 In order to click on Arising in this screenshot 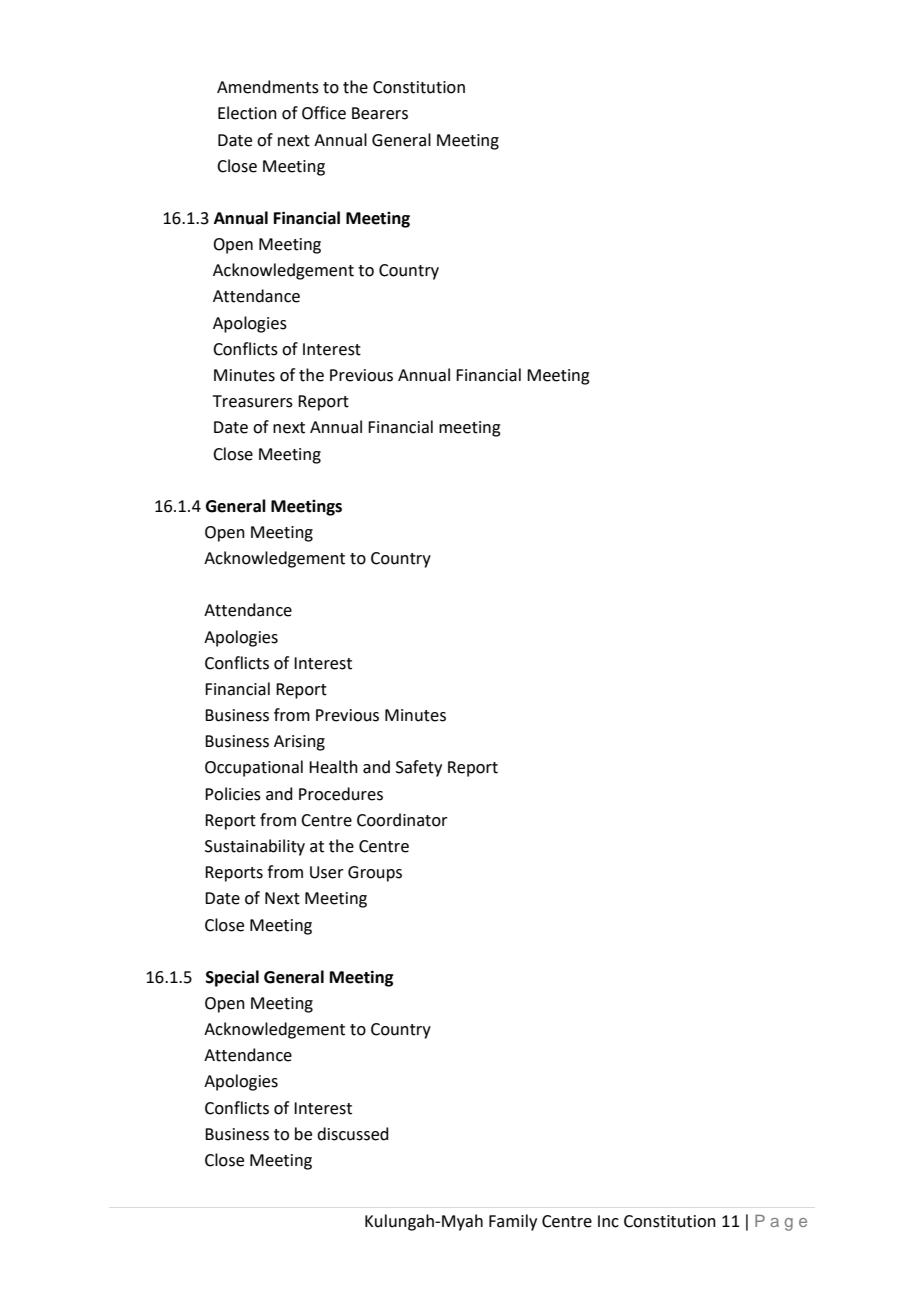, I will do `click(299, 743)`.
